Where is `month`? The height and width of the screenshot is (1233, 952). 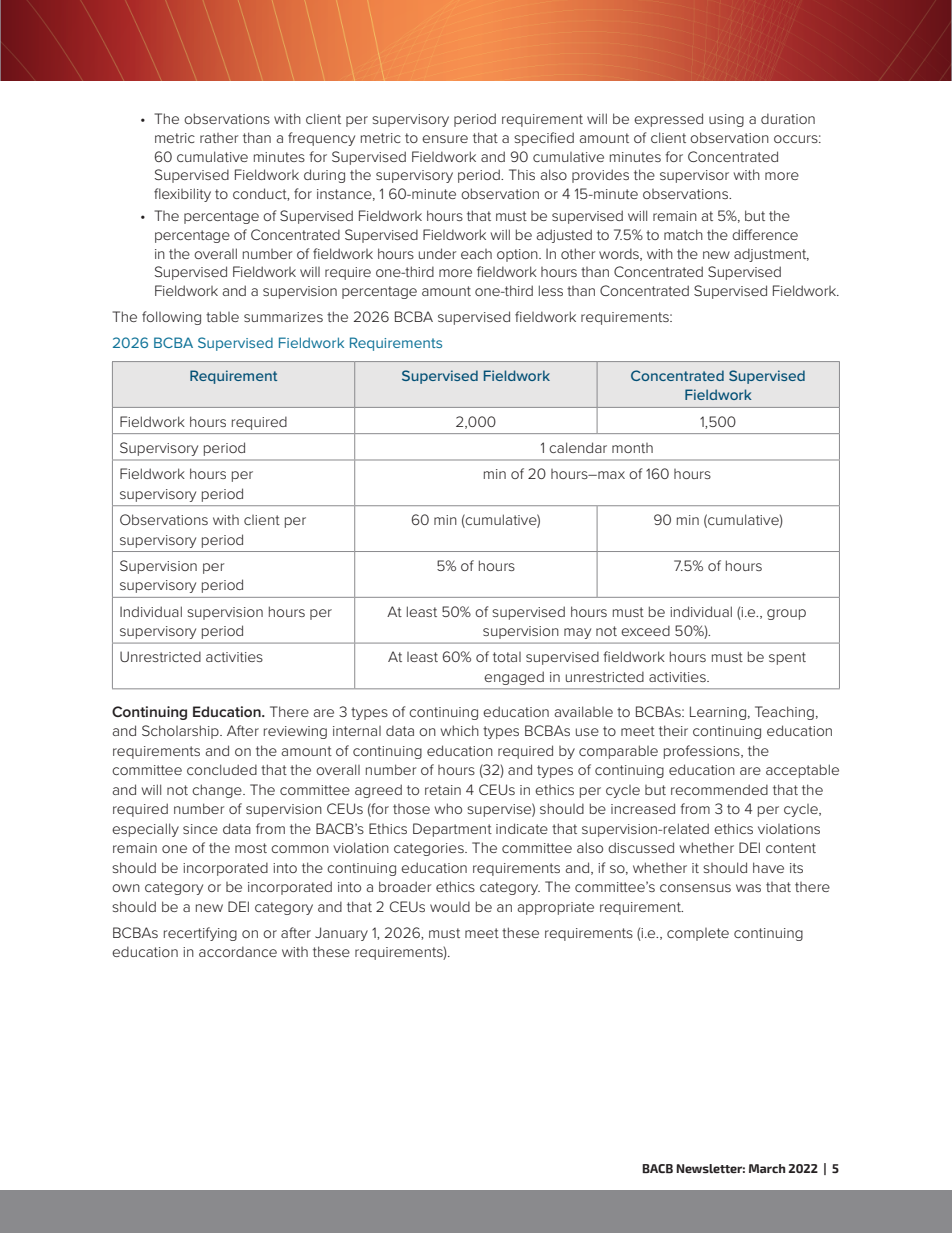 month is located at coordinates (632, 448).
